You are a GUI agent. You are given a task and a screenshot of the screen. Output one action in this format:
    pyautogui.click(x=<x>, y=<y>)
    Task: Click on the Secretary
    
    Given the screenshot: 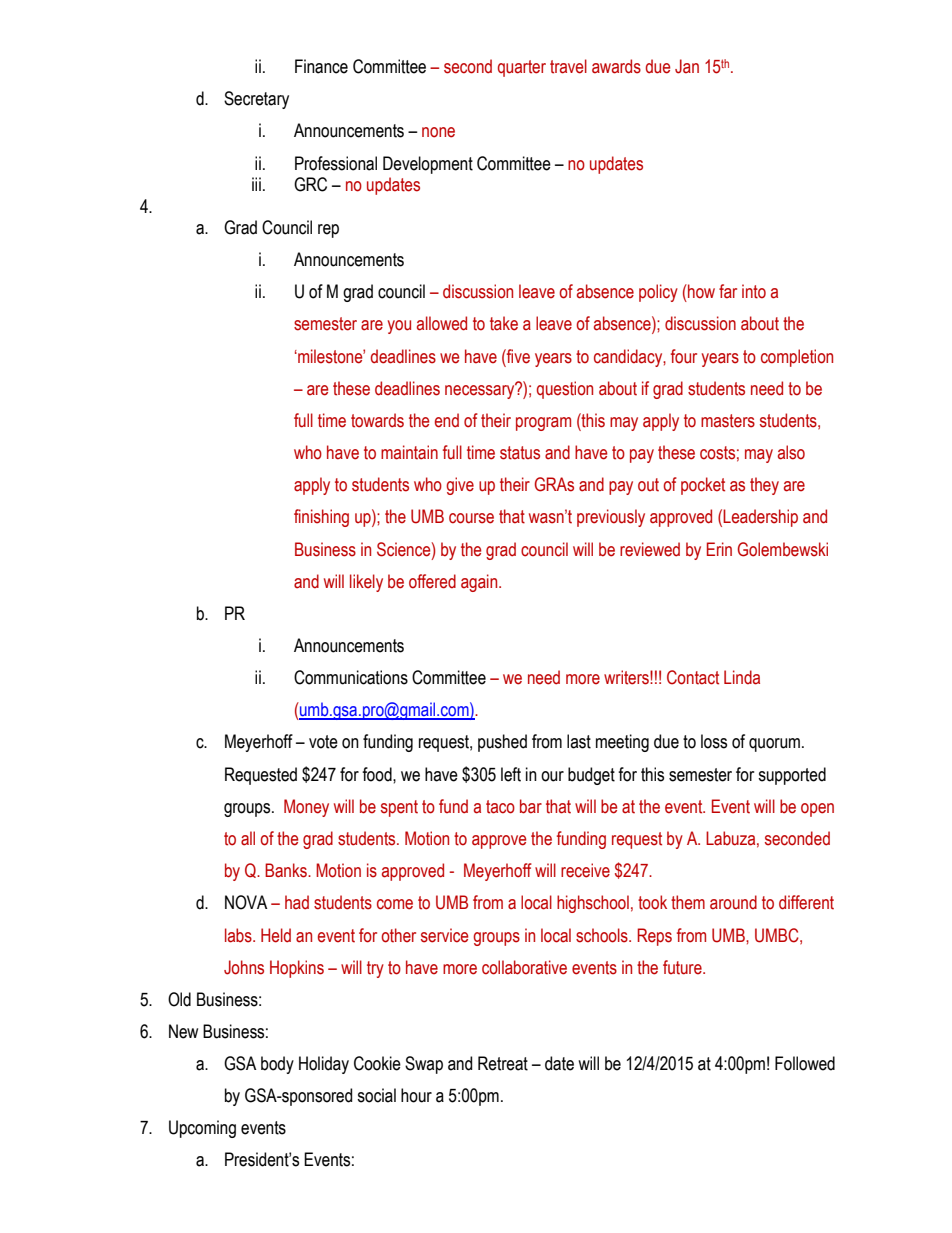 What is the action you would take?
    pyautogui.click(x=256, y=100)
